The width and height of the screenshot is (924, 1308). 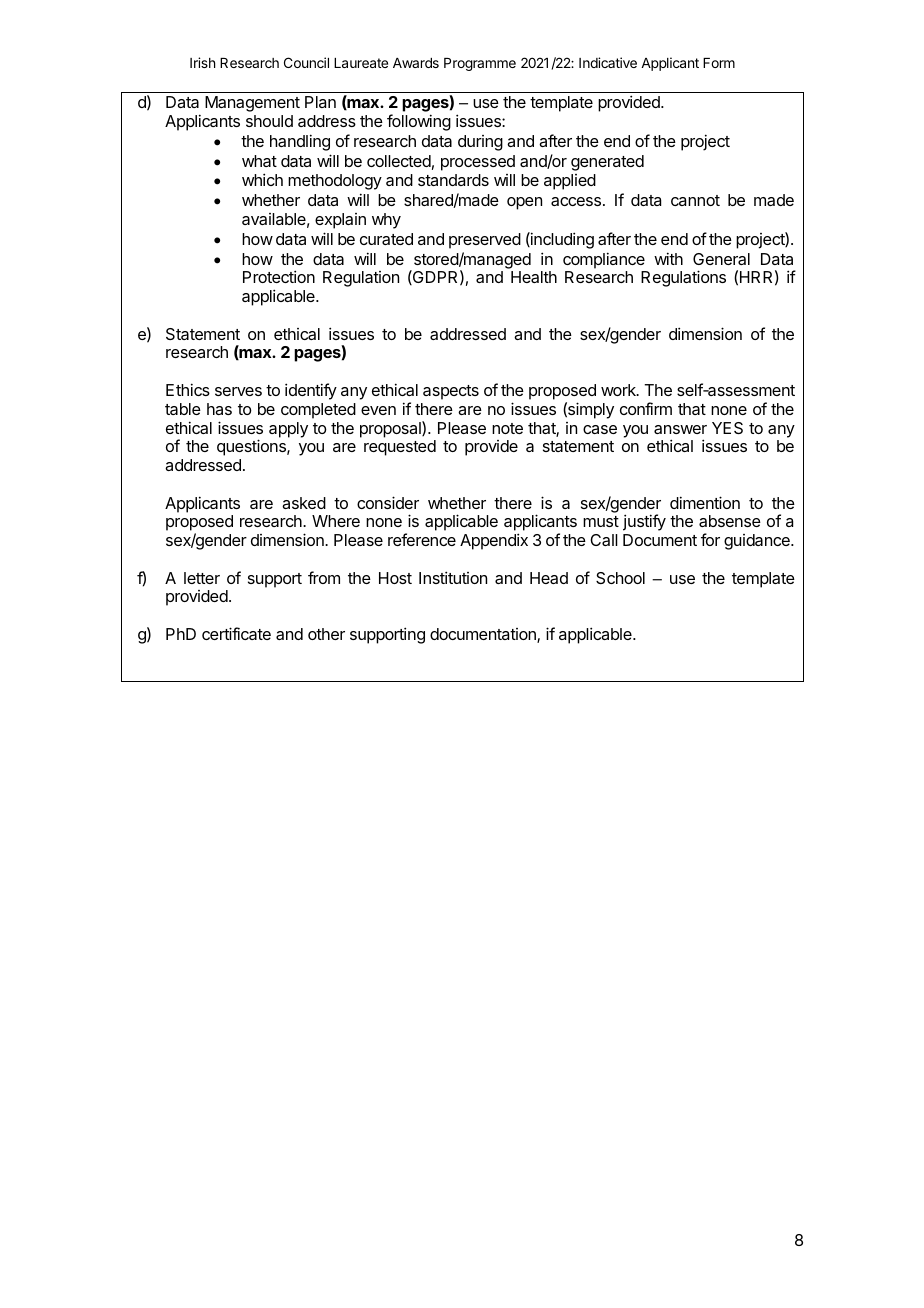 I want to click on note, so click(x=507, y=428).
